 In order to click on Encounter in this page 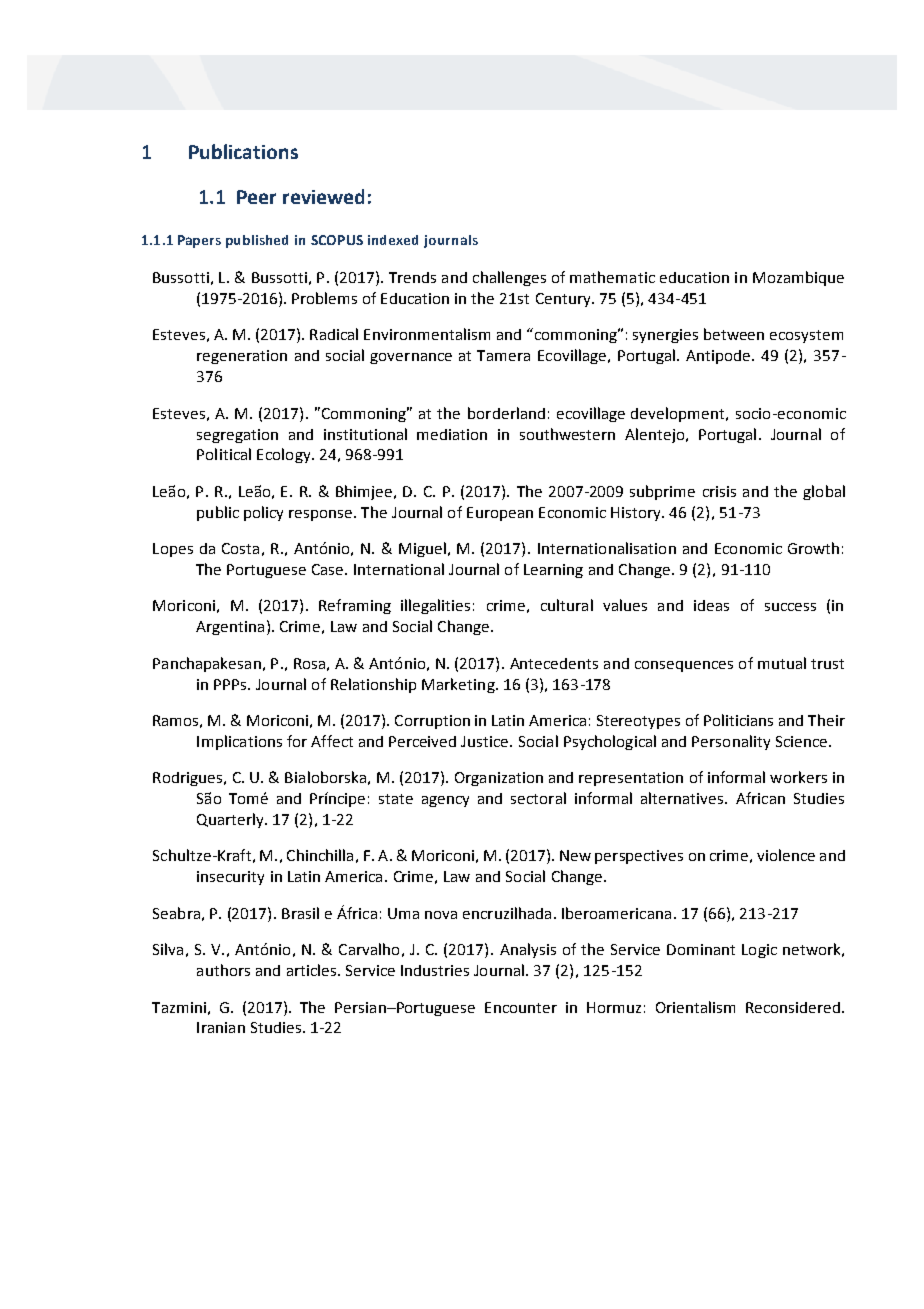, I will do `click(521, 1007)`.
